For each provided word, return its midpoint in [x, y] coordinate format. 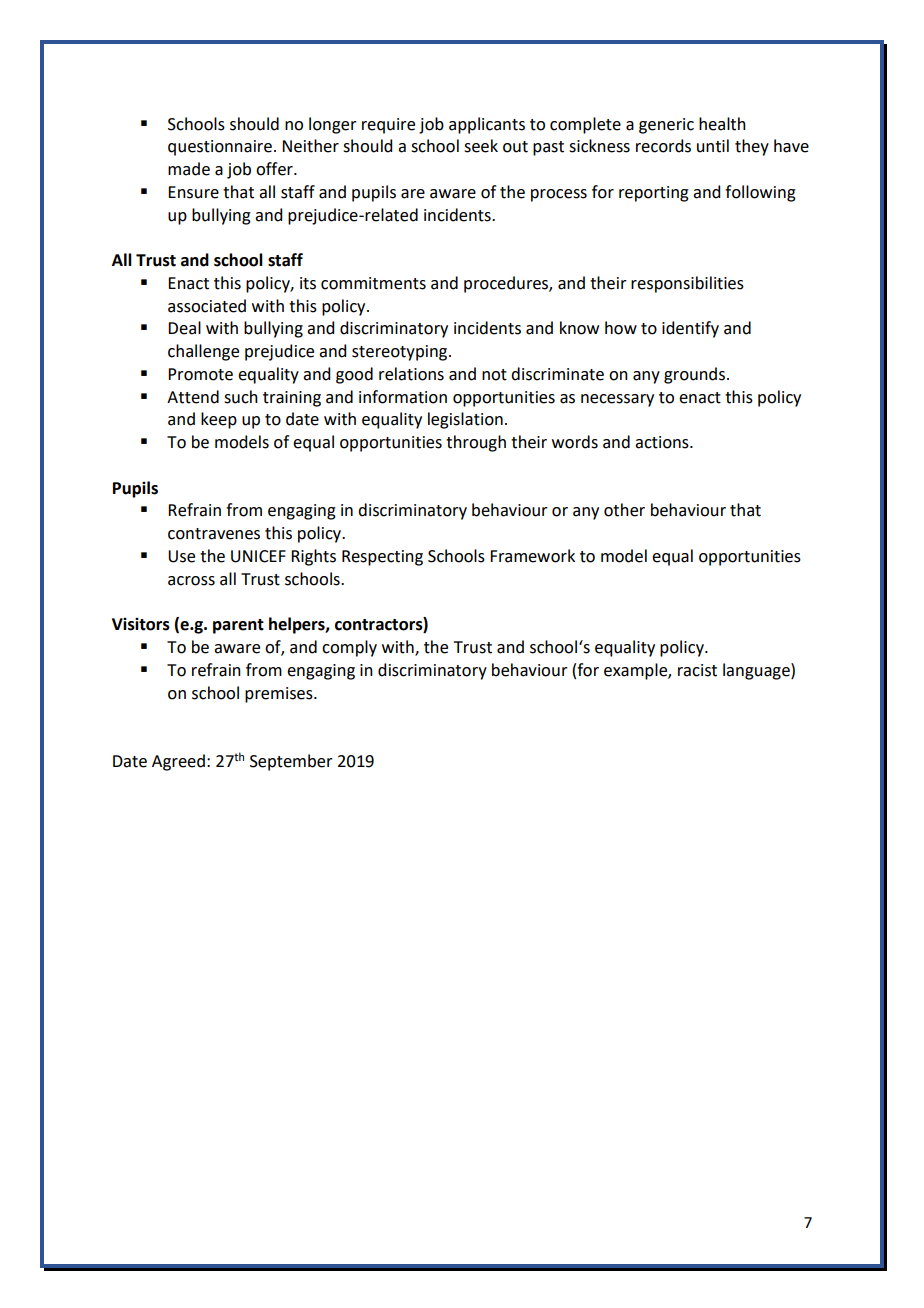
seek [481, 146]
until [713, 146]
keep [219, 420]
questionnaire [220, 148]
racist [697, 670]
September [291, 762]
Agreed [178, 762]
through [476, 443]
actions [663, 442]
